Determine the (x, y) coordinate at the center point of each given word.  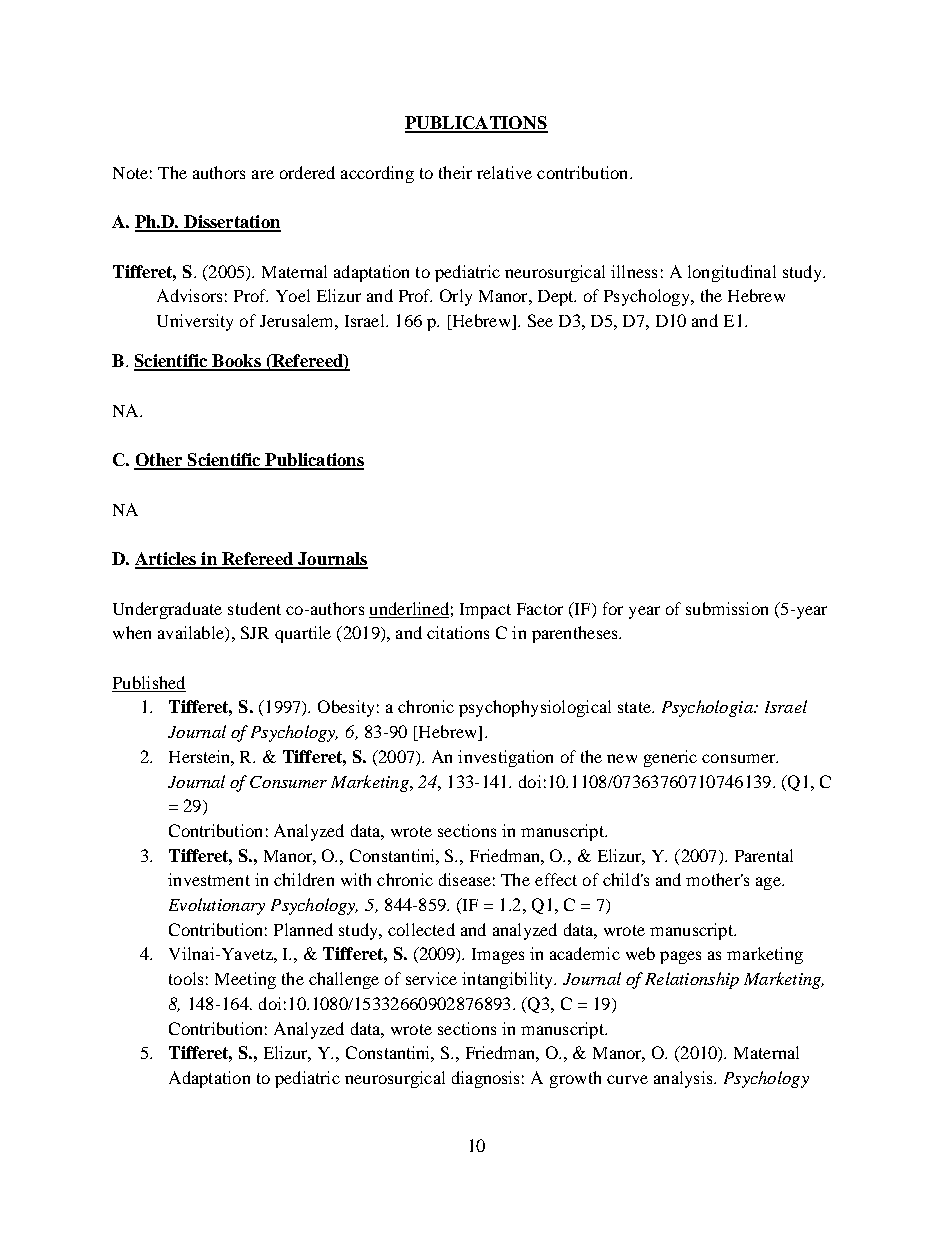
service (431, 978)
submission (727, 608)
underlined (409, 608)
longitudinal (732, 273)
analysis (684, 1079)
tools (186, 978)
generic (670, 758)
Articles (167, 560)
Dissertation (231, 223)
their (455, 172)
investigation (505, 758)
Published (149, 682)
